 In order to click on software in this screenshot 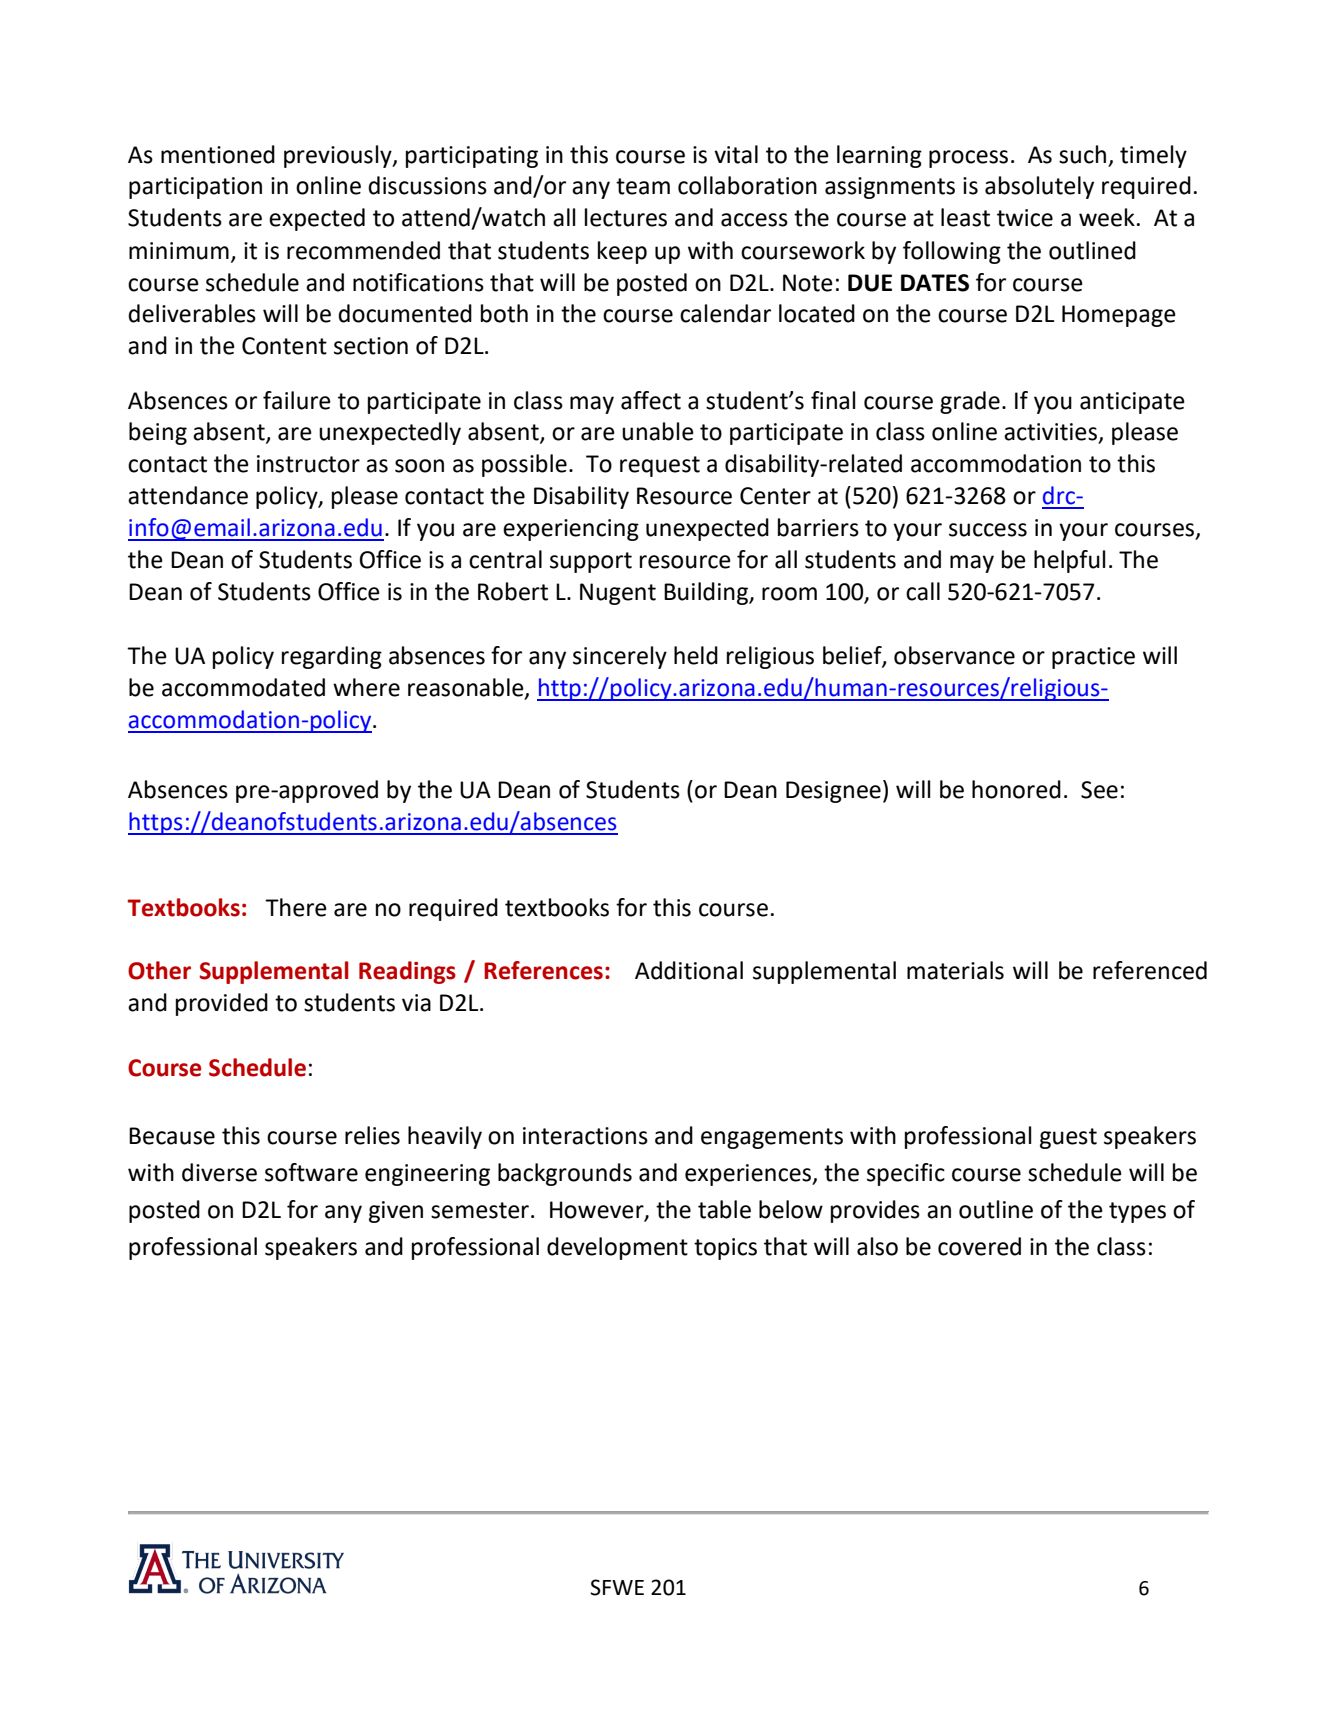, I will do `click(311, 1172)`.
